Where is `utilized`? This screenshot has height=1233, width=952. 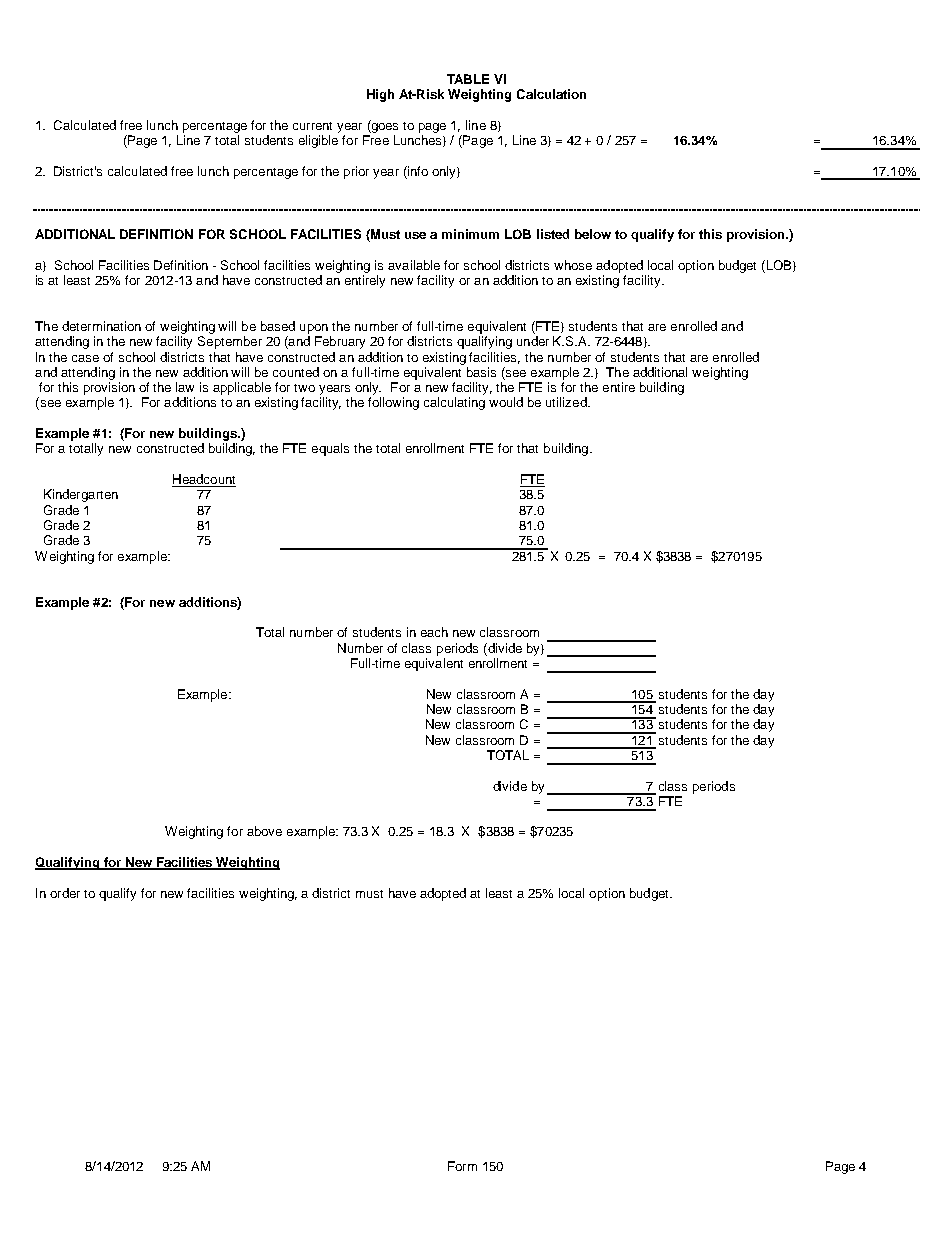
utilized is located at coordinates (567, 402).
